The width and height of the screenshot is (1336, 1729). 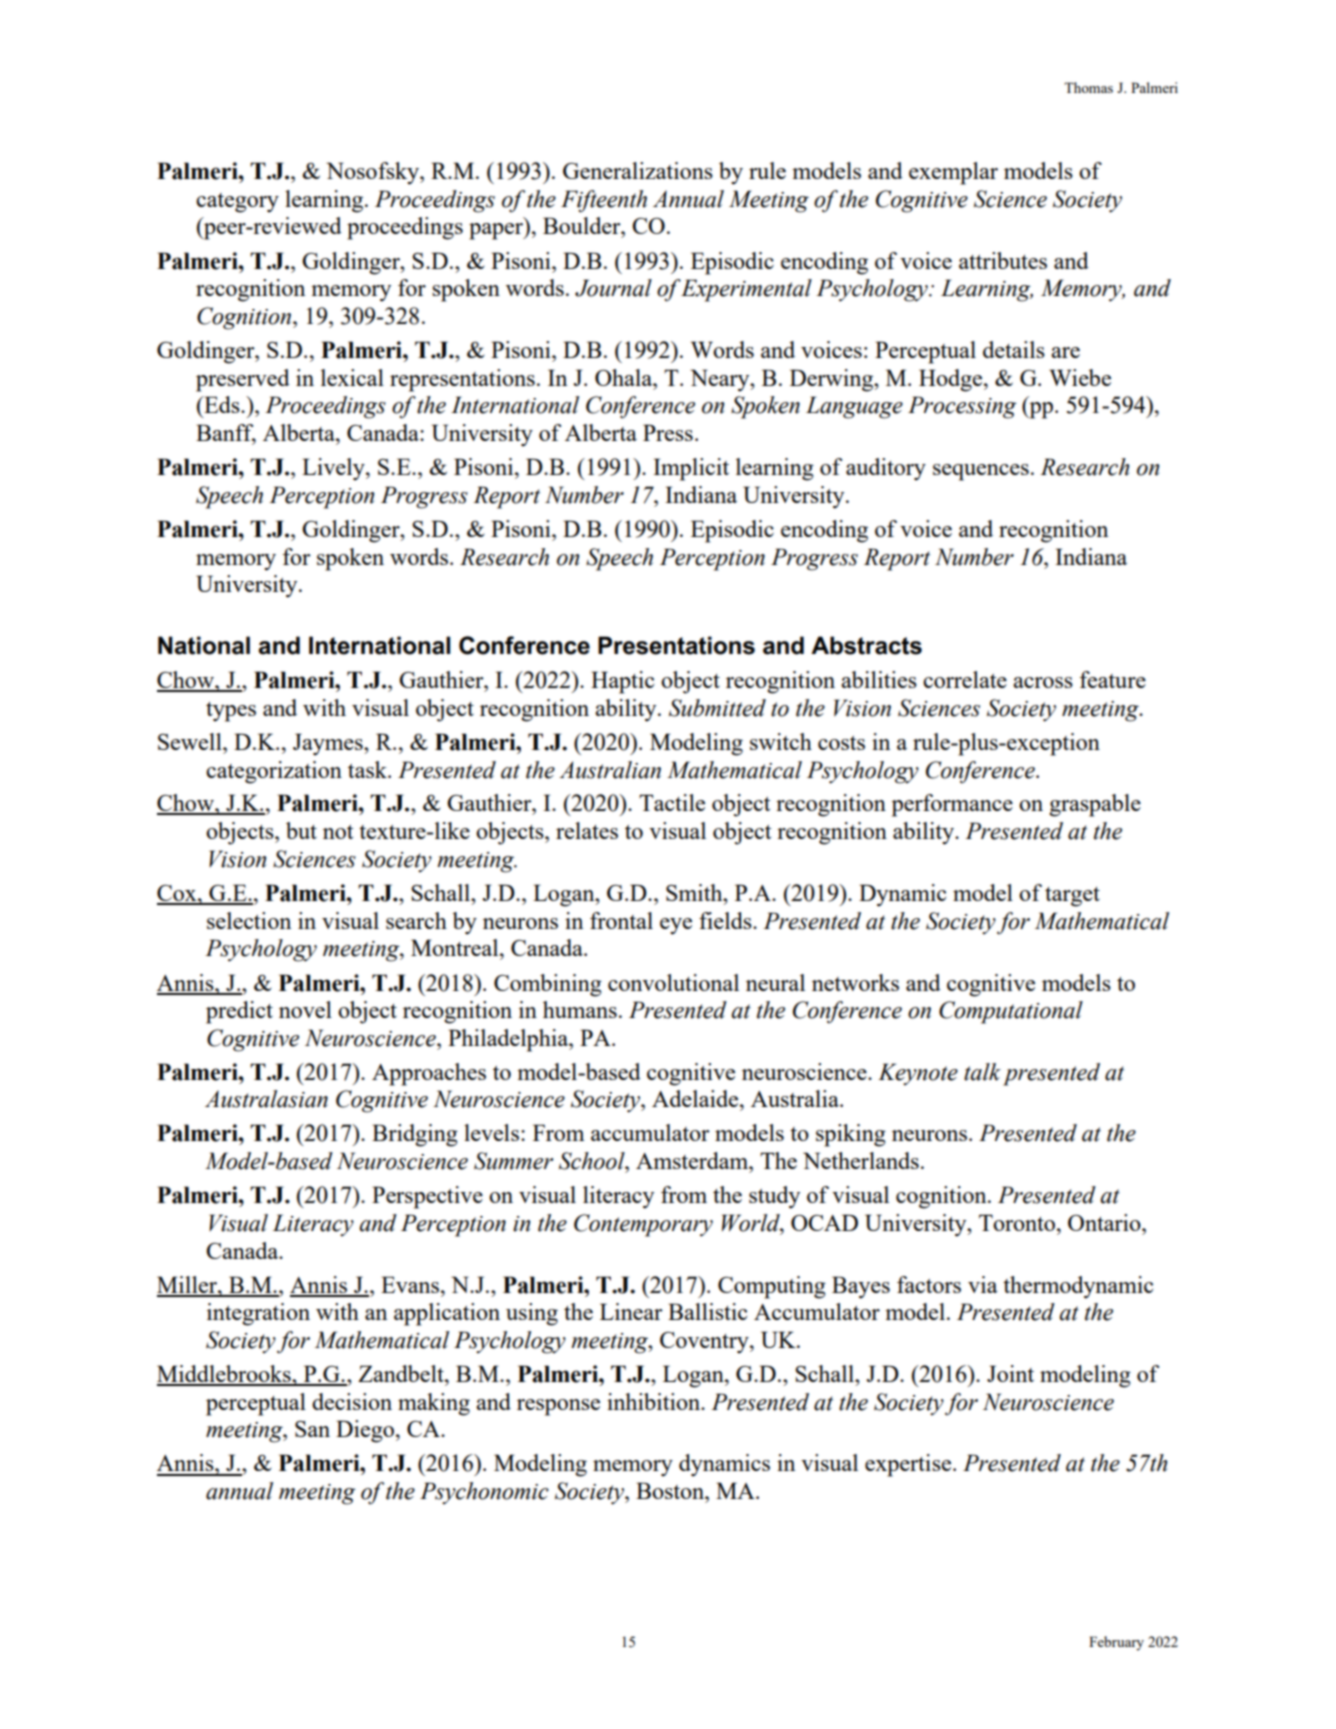 What do you see at coordinates (312, 1429) in the screenshot?
I see `San` at bounding box center [312, 1429].
